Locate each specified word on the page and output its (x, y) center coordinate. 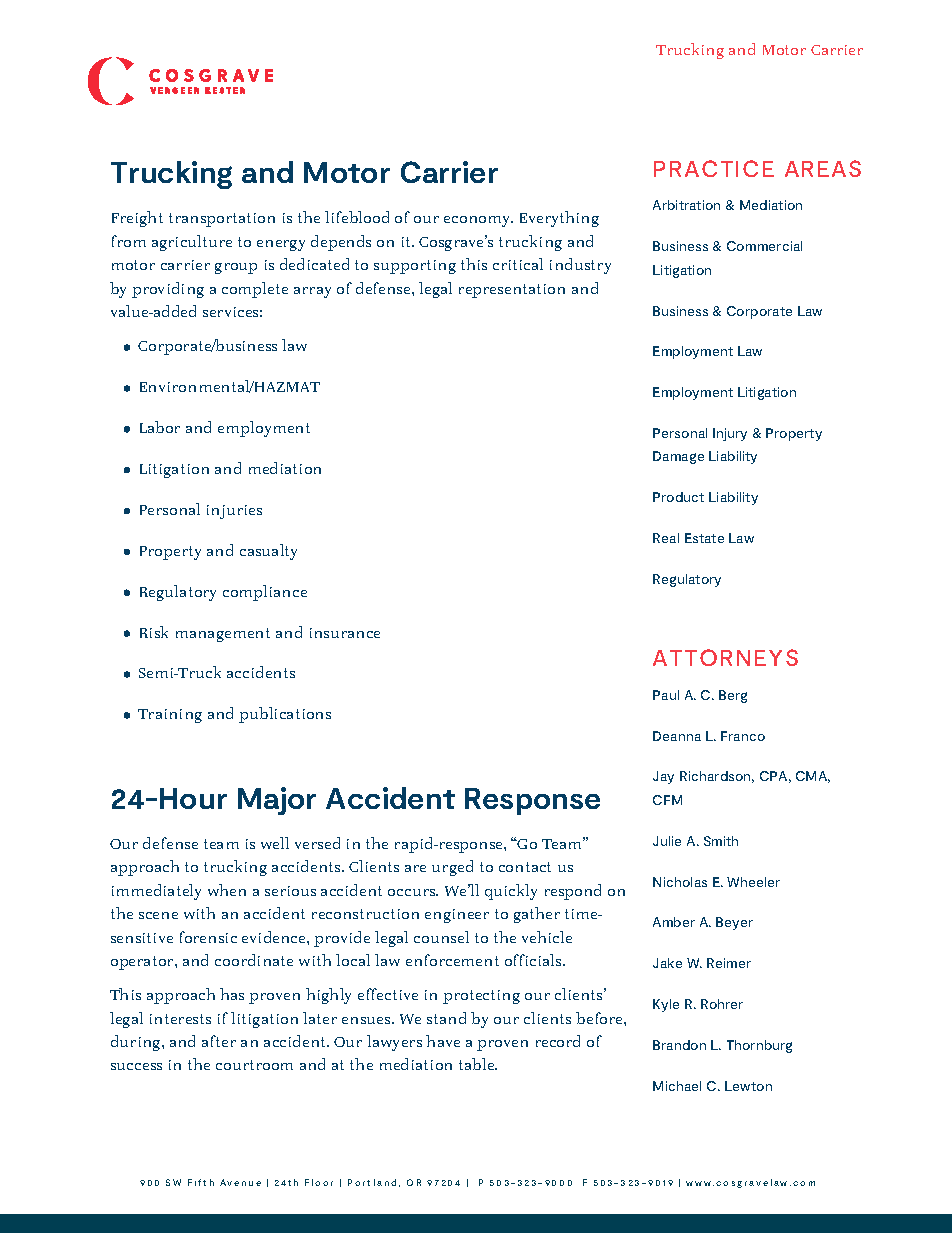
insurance (345, 633)
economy (478, 221)
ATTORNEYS (725, 657)
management (223, 635)
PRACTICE (714, 168)
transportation (222, 220)
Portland (372, 1182)
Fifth (201, 1182)
